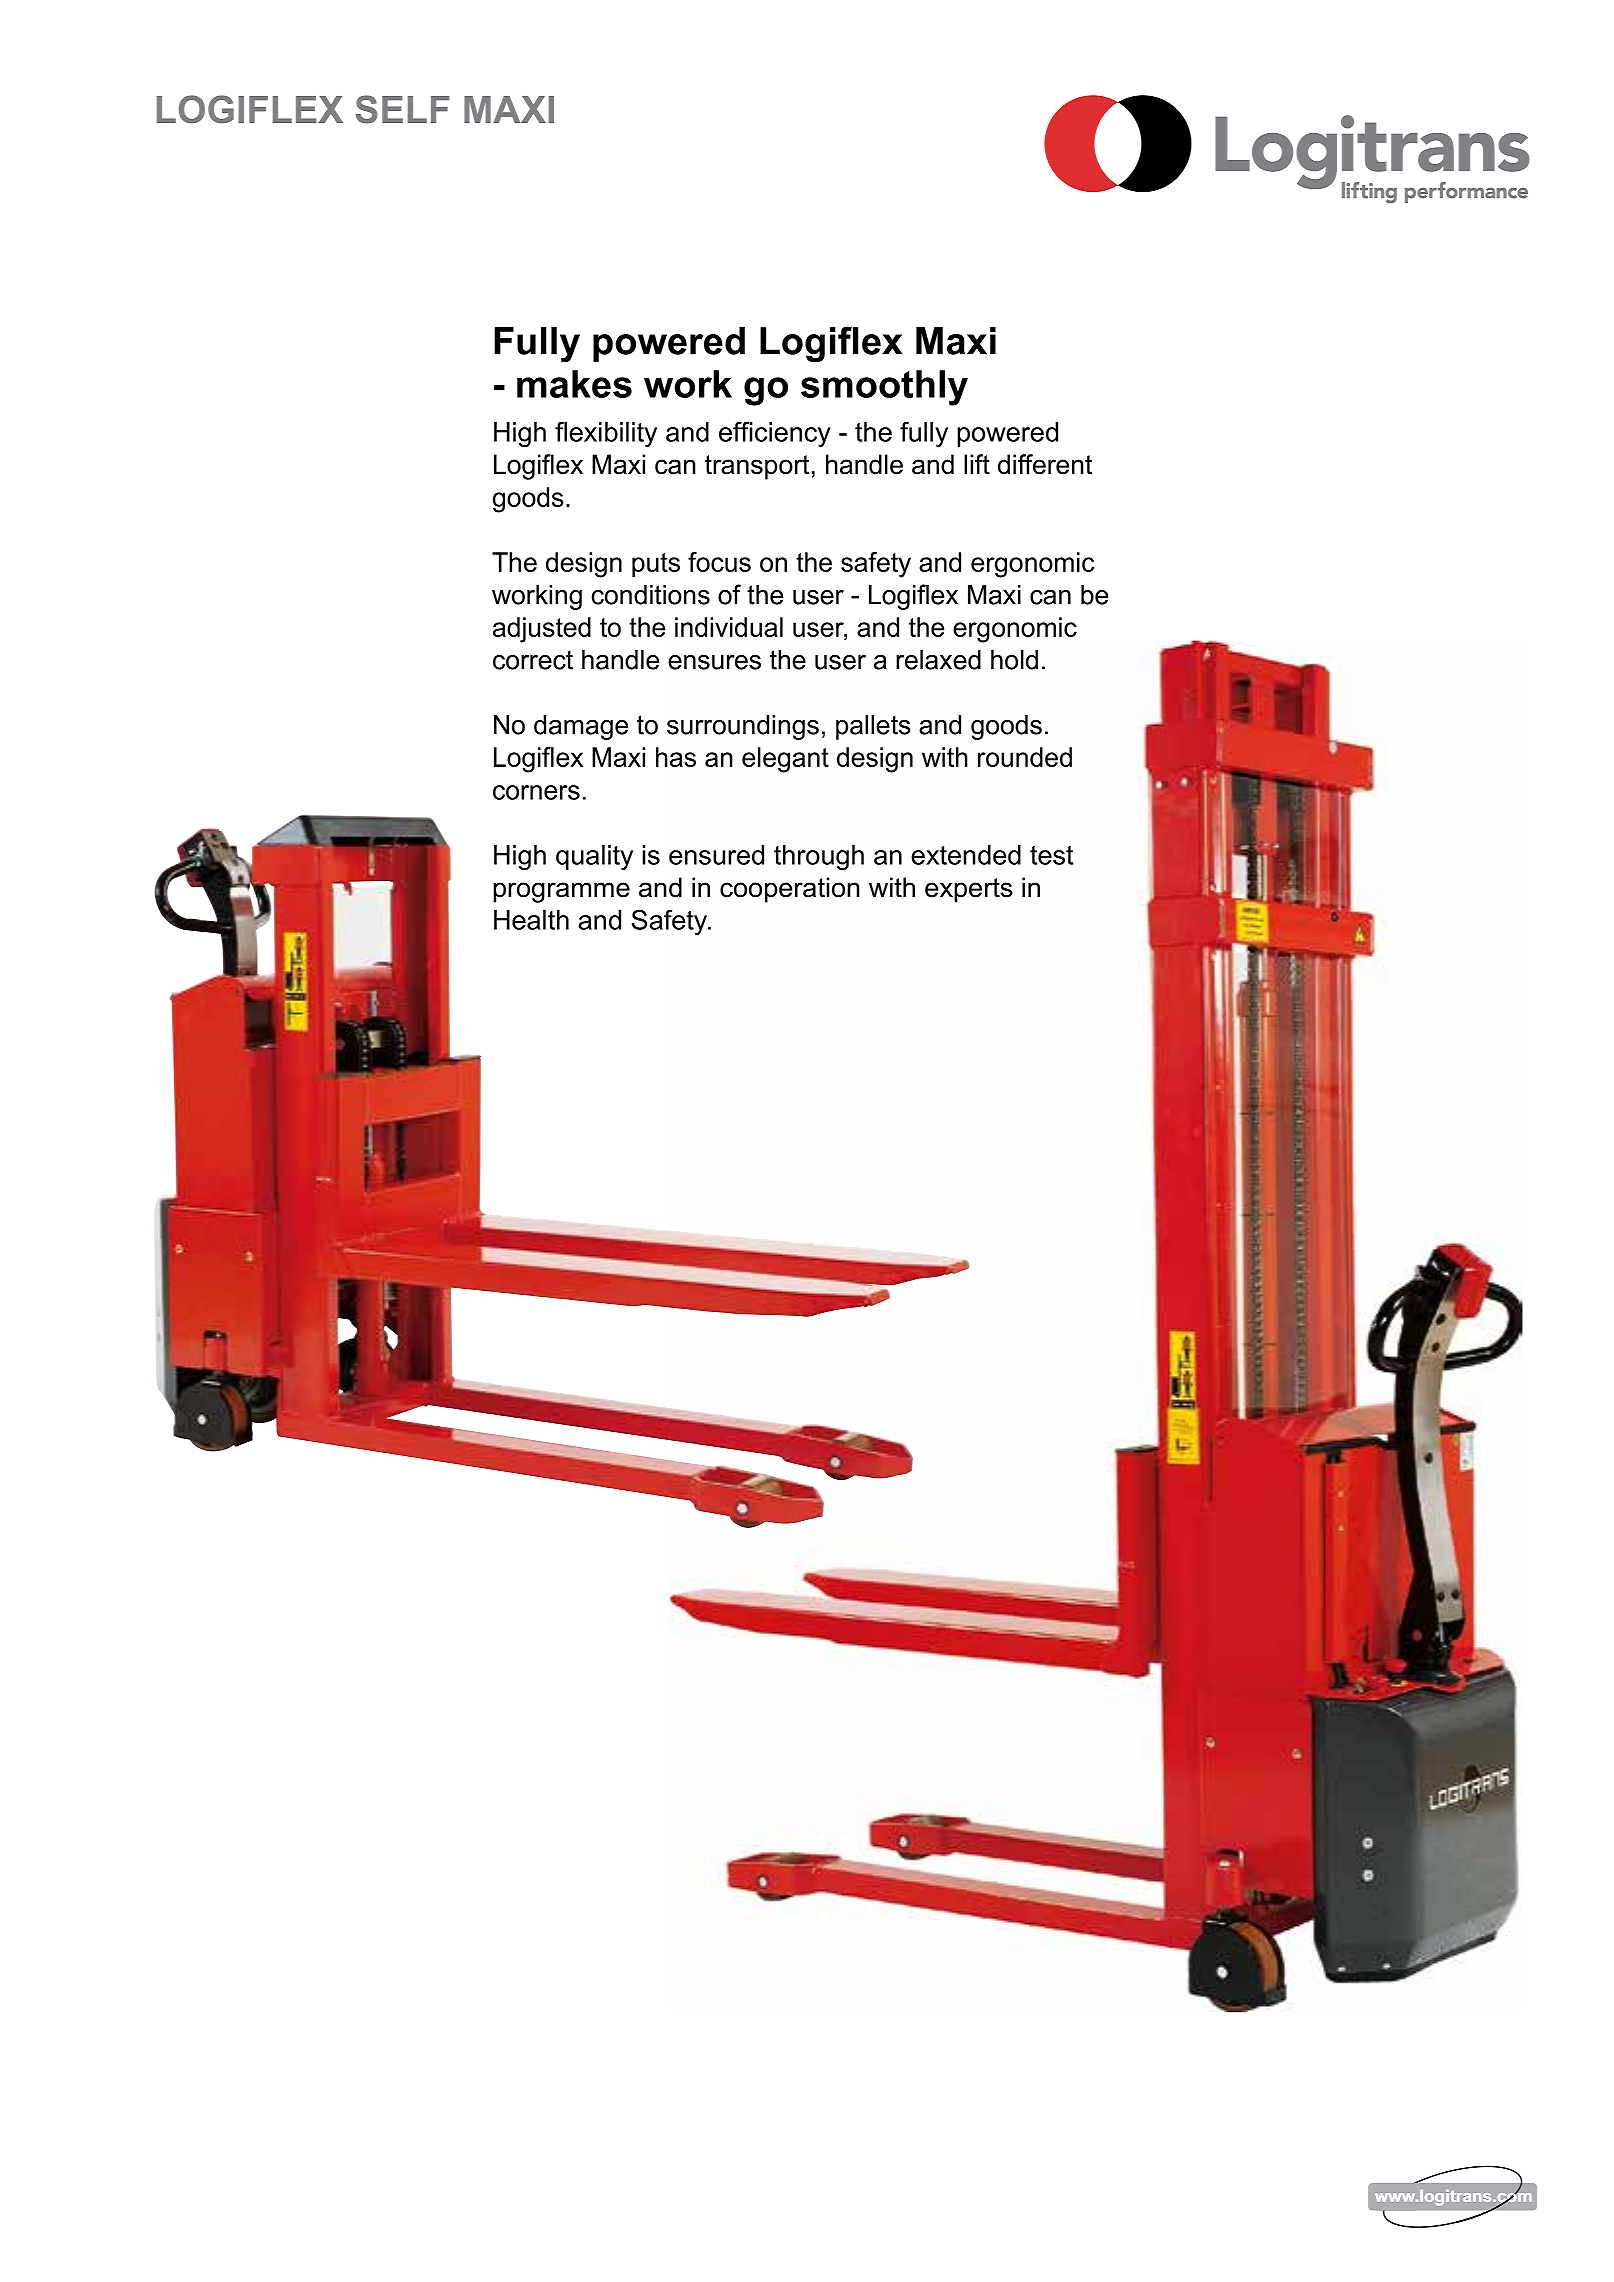 The image size is (1614, 2282). I want to click on flexibility, so click(606, 434).
